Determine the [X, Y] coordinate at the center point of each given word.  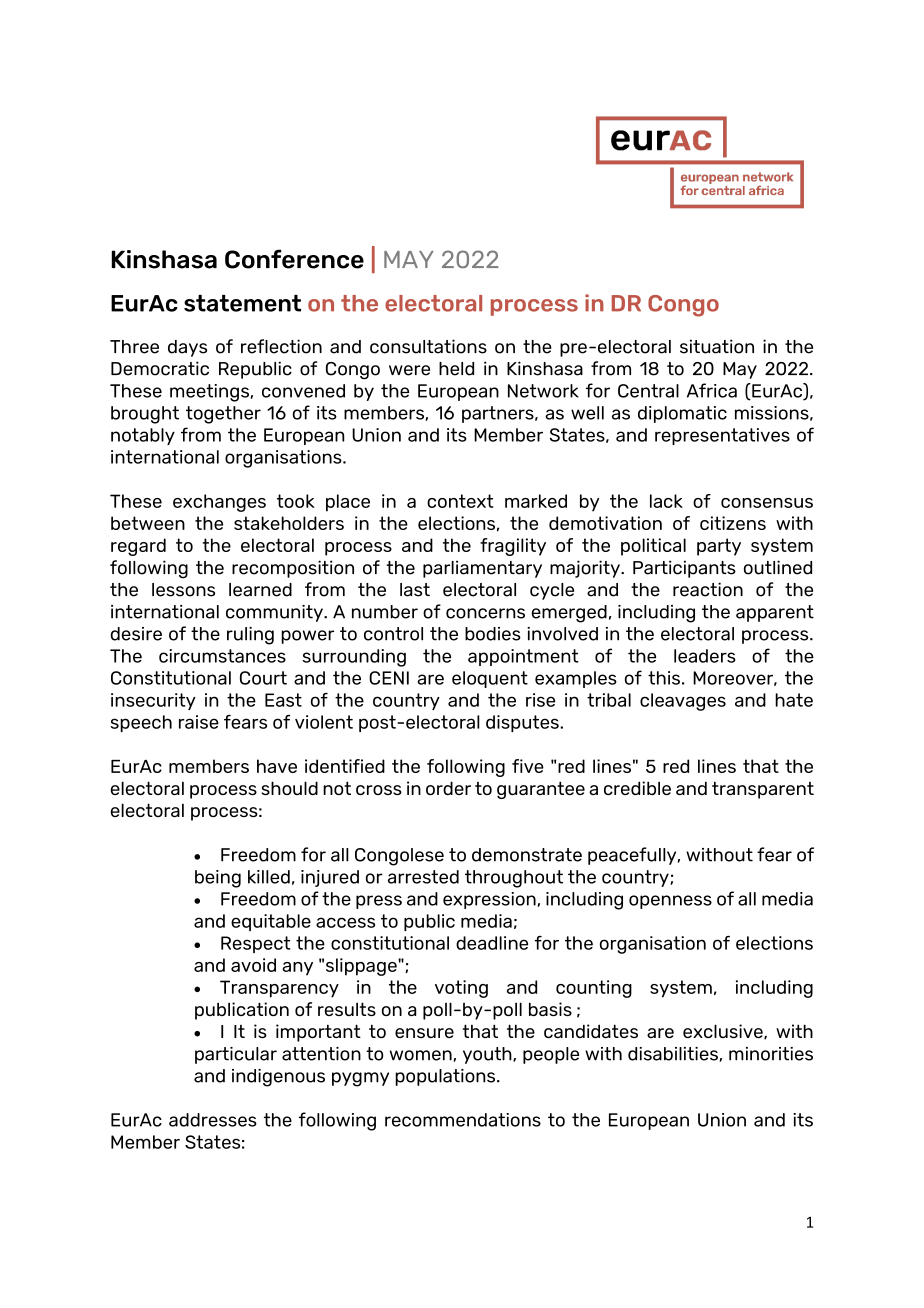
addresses [213, 1120]
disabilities [673, 1054]
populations [446, 1077]
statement [242, 303]
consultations [428, 346]
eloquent [490, 679]
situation [717, 346]
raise [199, 722]
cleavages [683, 702]
